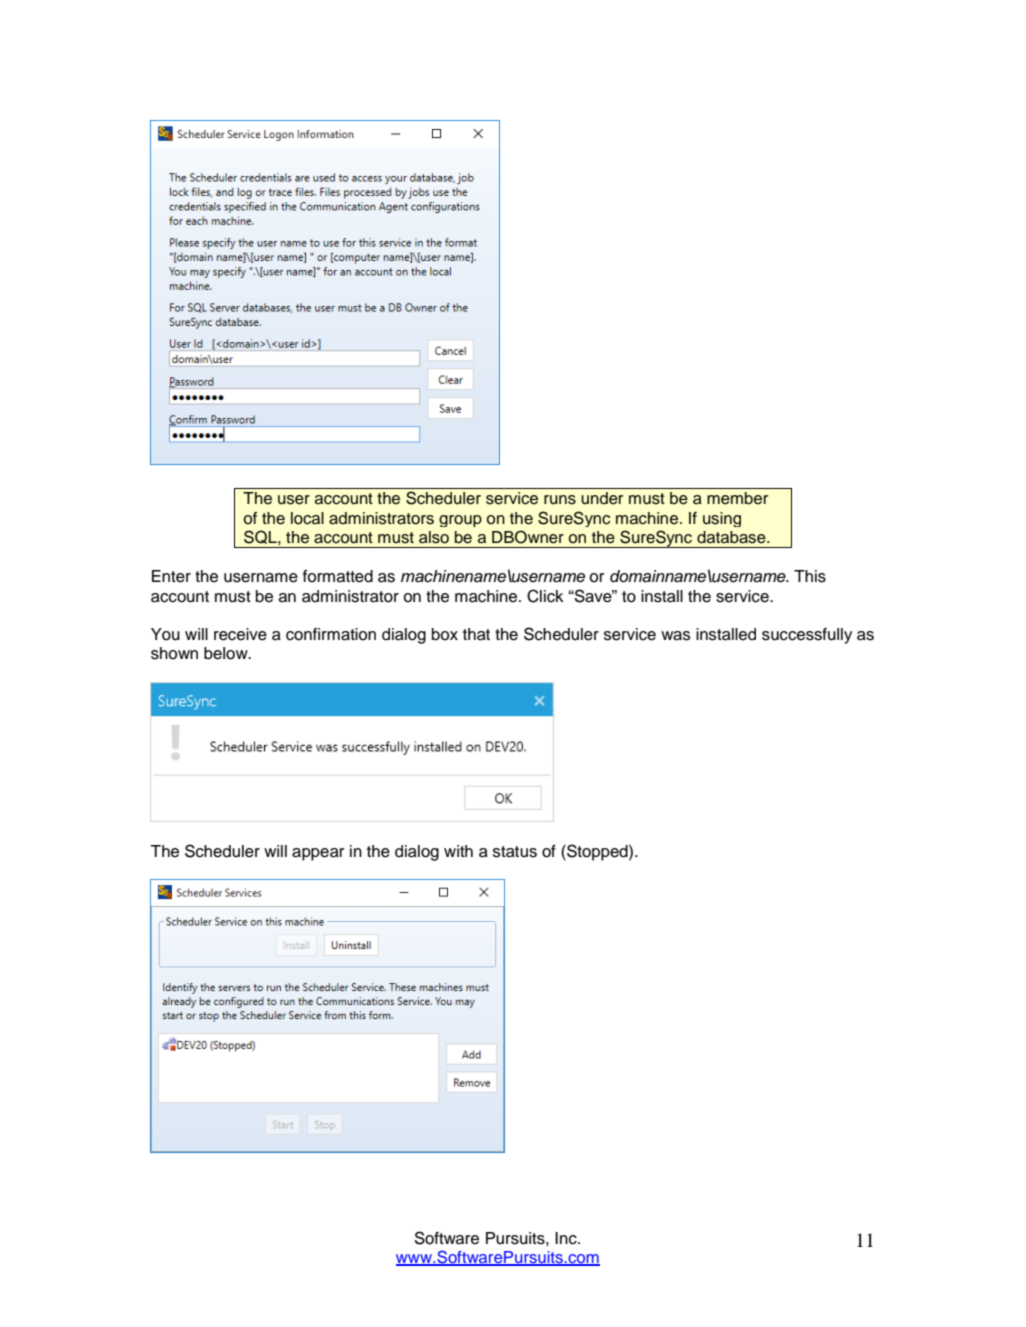 This screenshot has width=1026, height=1327. What do you see at coordinates (722, 519) in the screenshot?
I see `using` at bounding box center [722, 519].
